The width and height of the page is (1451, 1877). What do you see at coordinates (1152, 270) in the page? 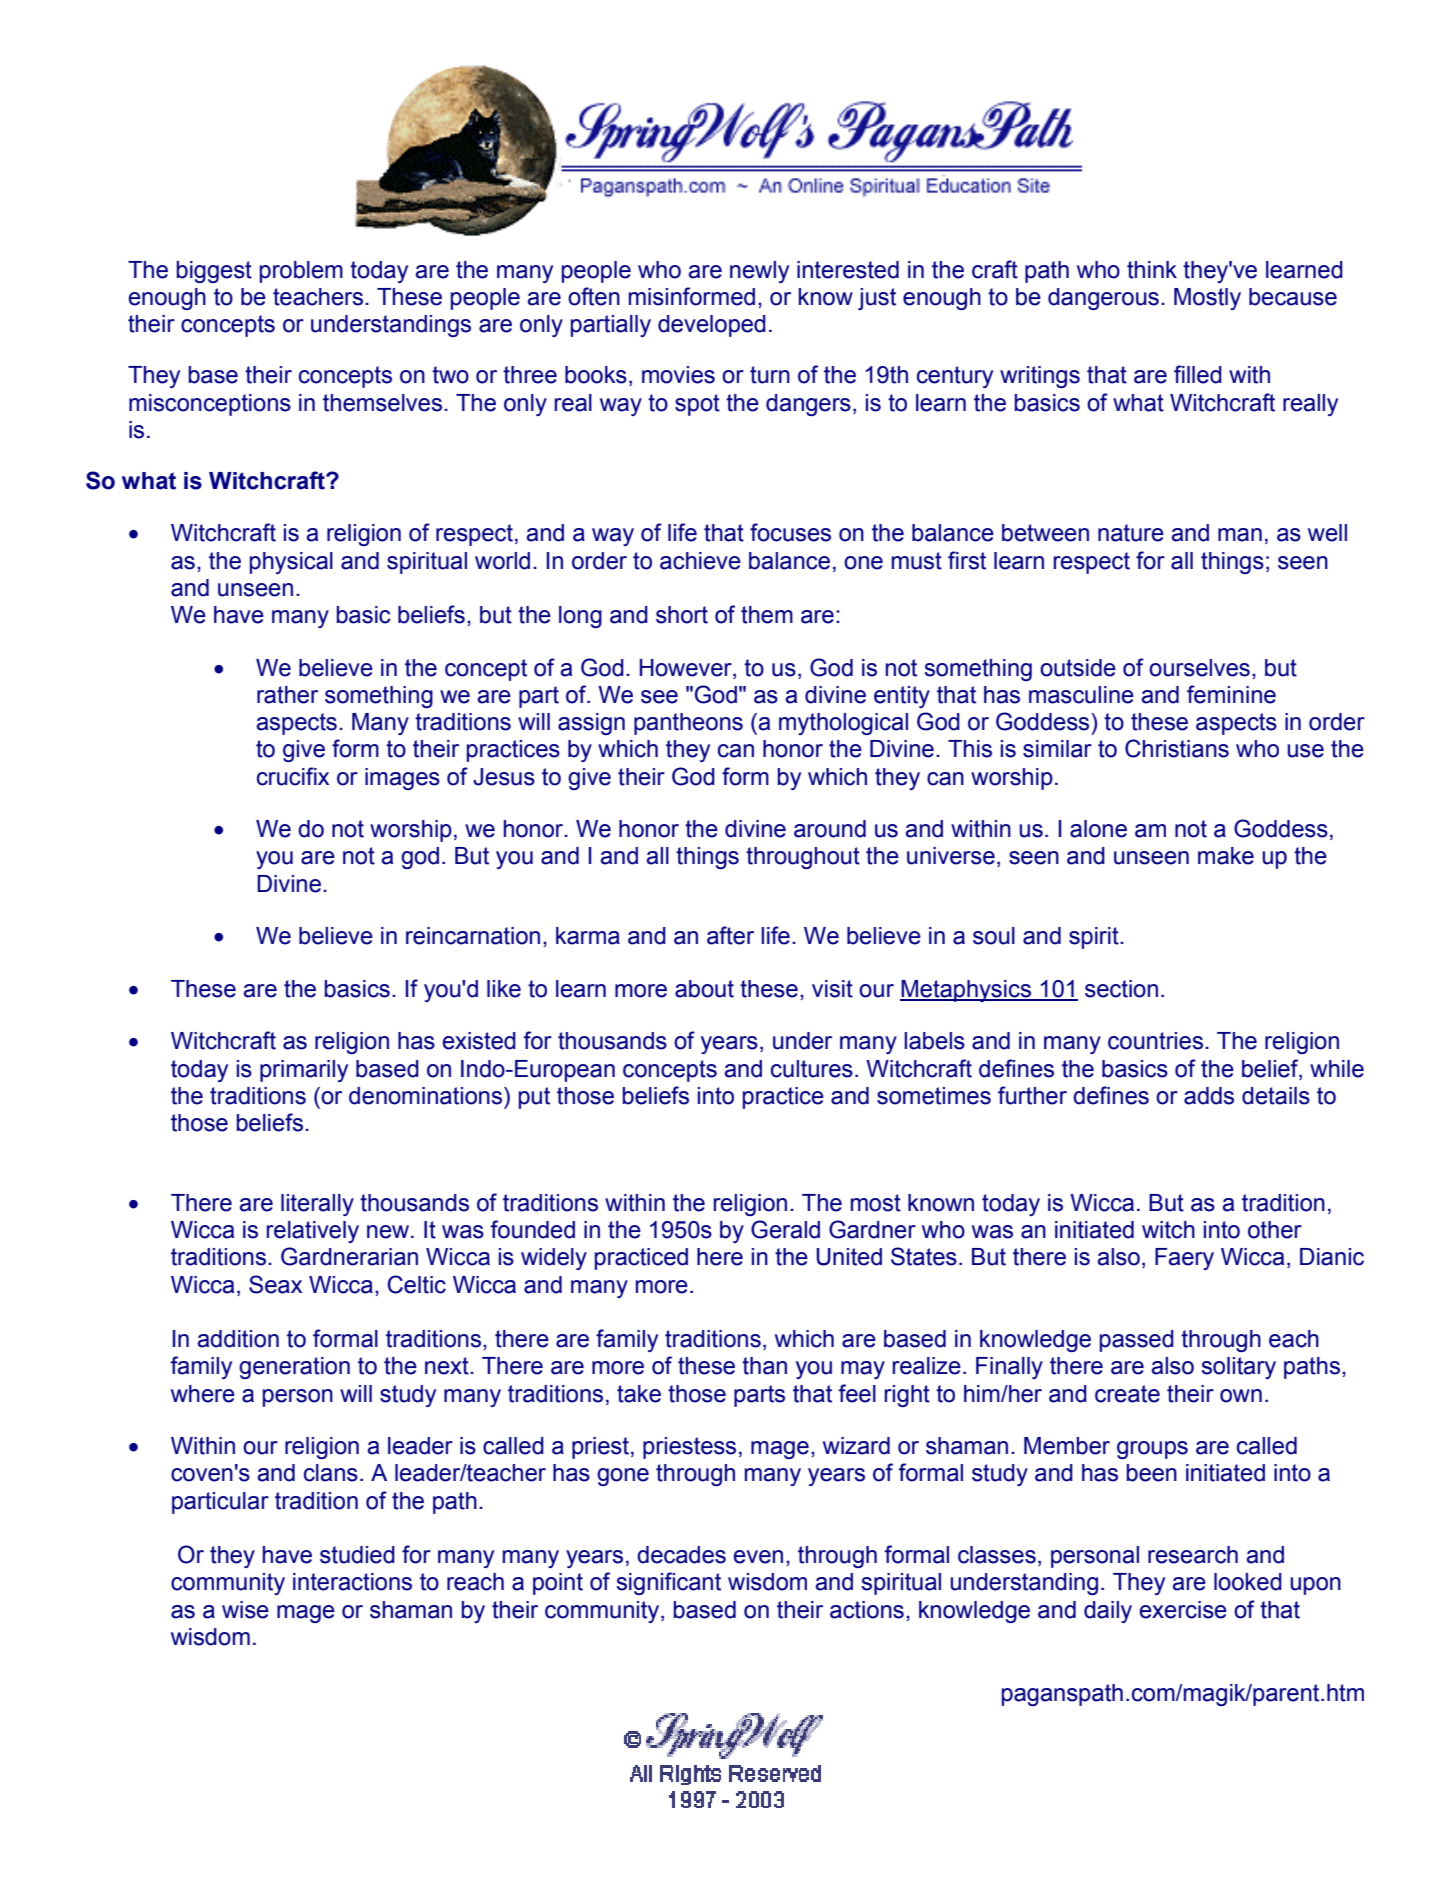
I see `think` at bounding box center [1152, 270].
